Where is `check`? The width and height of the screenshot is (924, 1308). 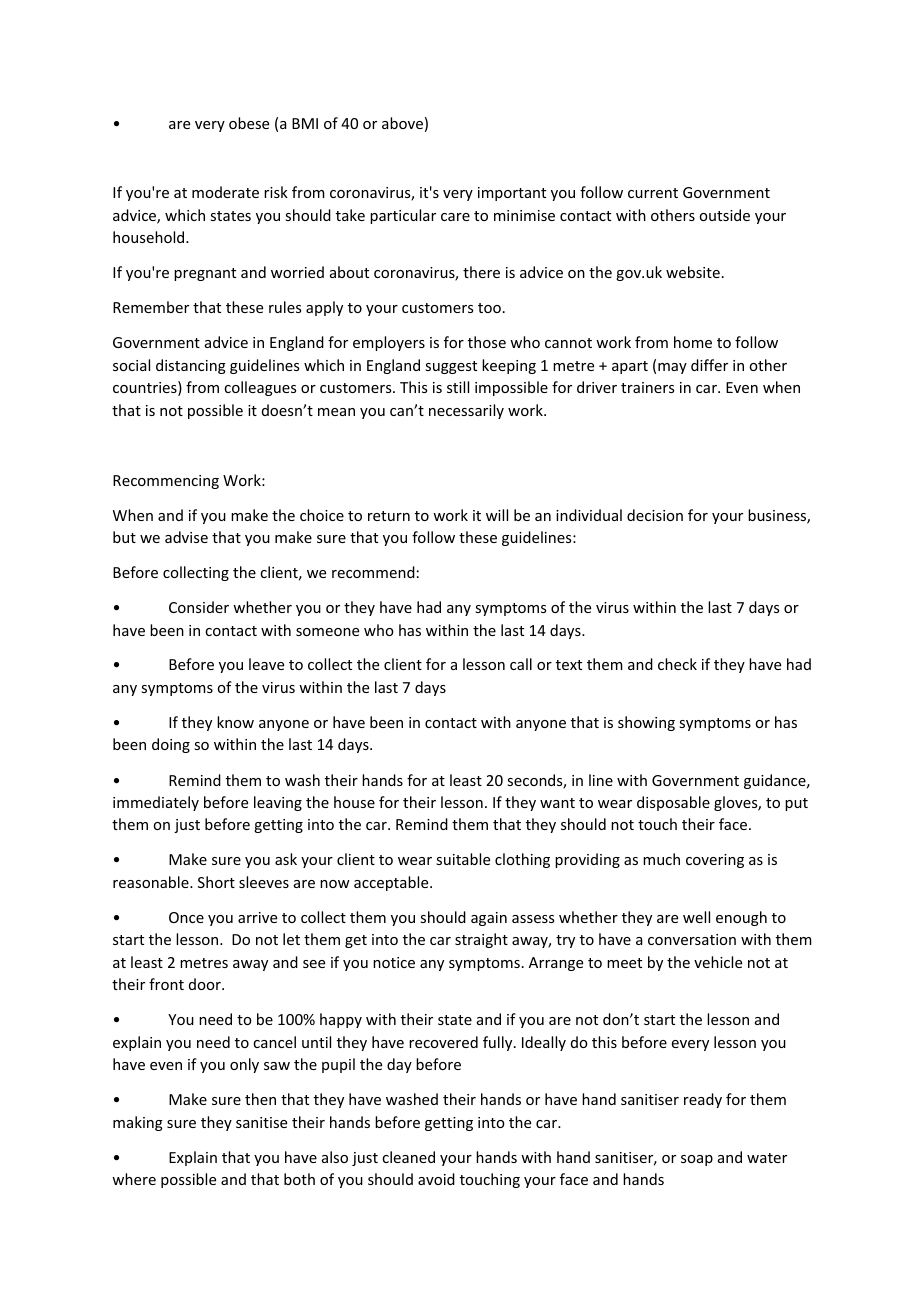
check is located at coordinates (677, 664).
